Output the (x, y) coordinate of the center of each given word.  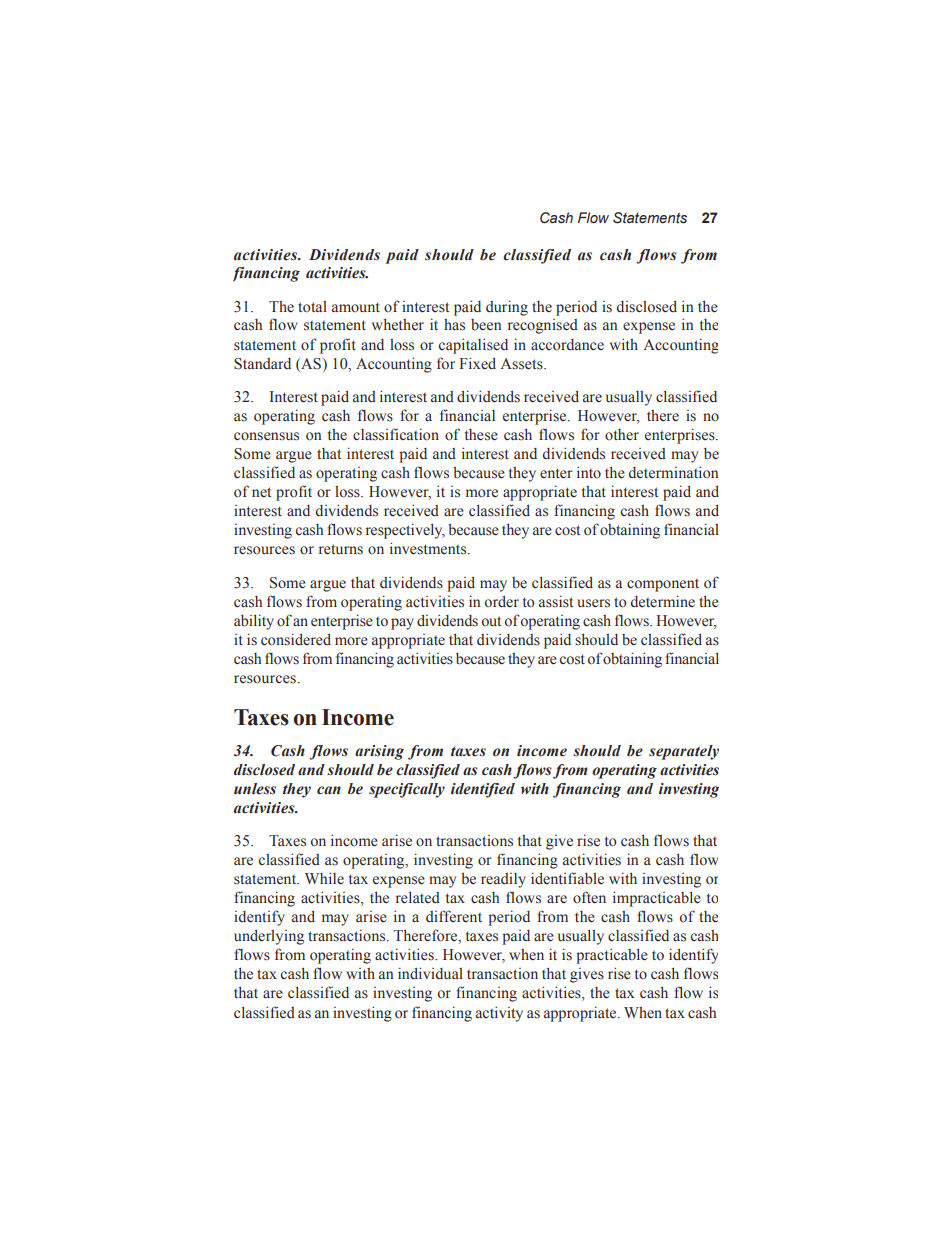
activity (499, 1014)
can (329, 790)
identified (483, 790)
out (491, 621)
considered (296, 639)
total (312, 307)
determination (674, 472)
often (589, 897)
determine (663, 601)
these (481, 435)
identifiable (567, 878)
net (261, 492)
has (454, 325)
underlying (269, 937)
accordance (567, 345)
